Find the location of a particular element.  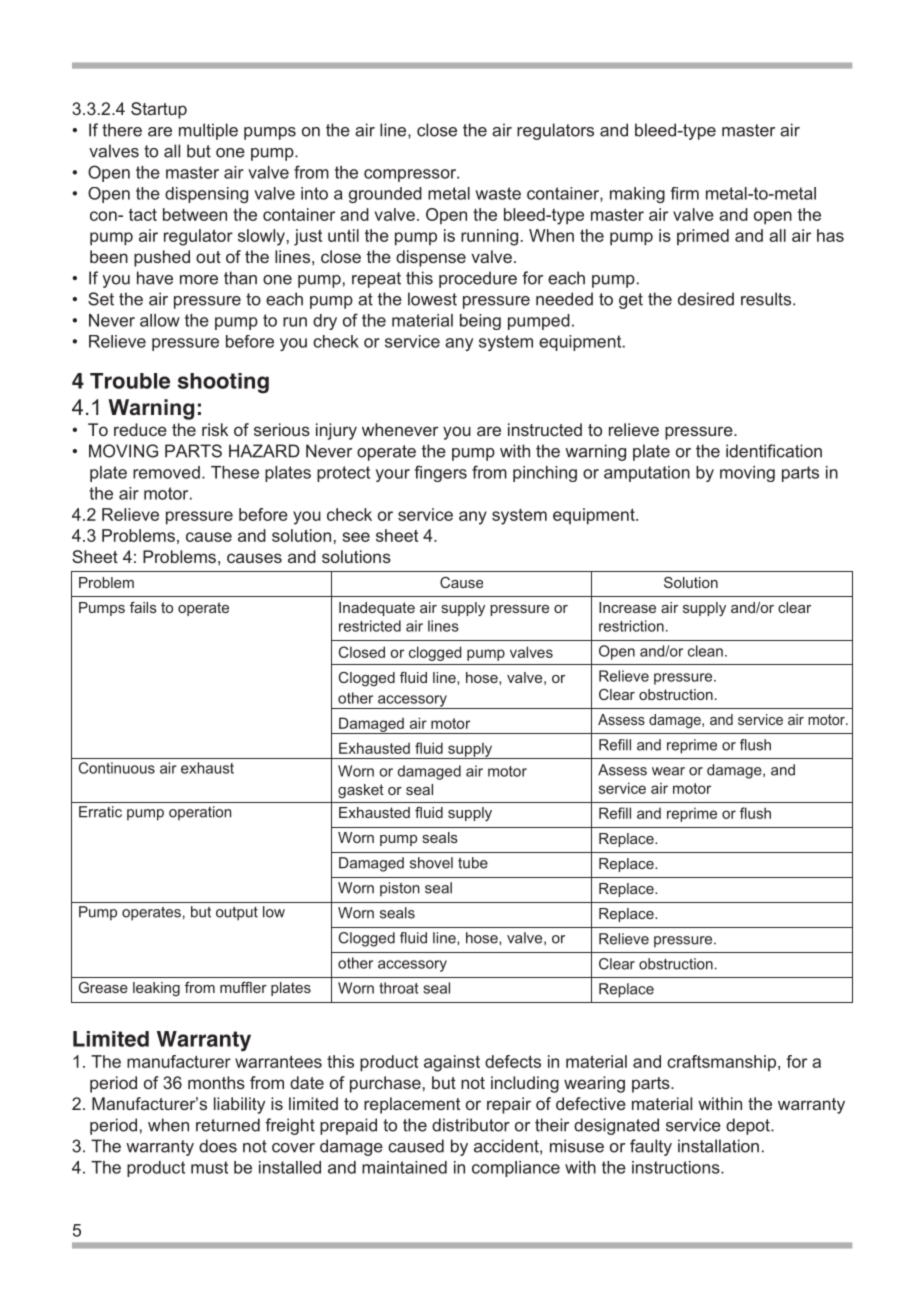

output is located at coordinates (237, 913).
